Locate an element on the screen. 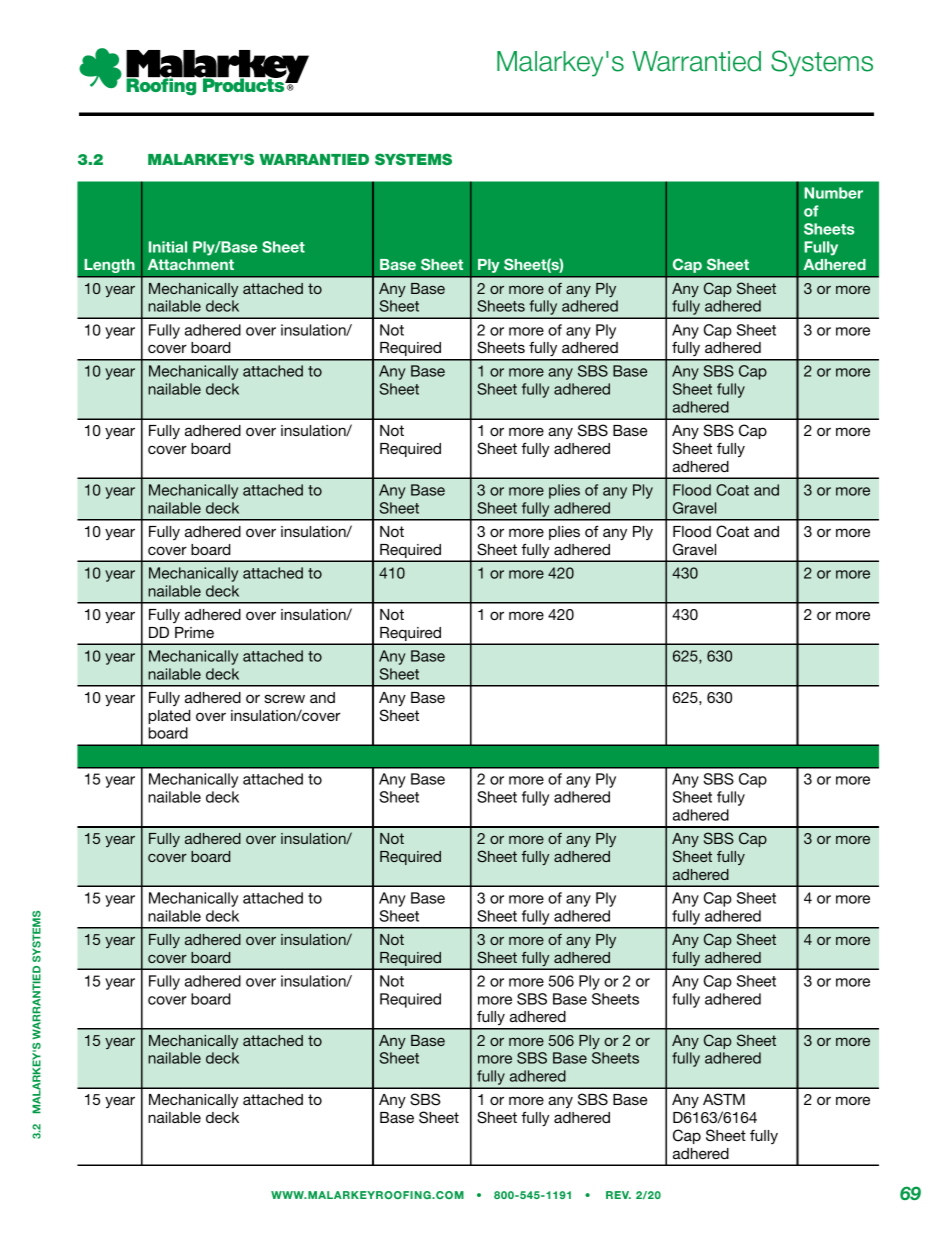 The width and height of the screenshot is (952, 1233). Prime is located at coordinates (194, 632).
